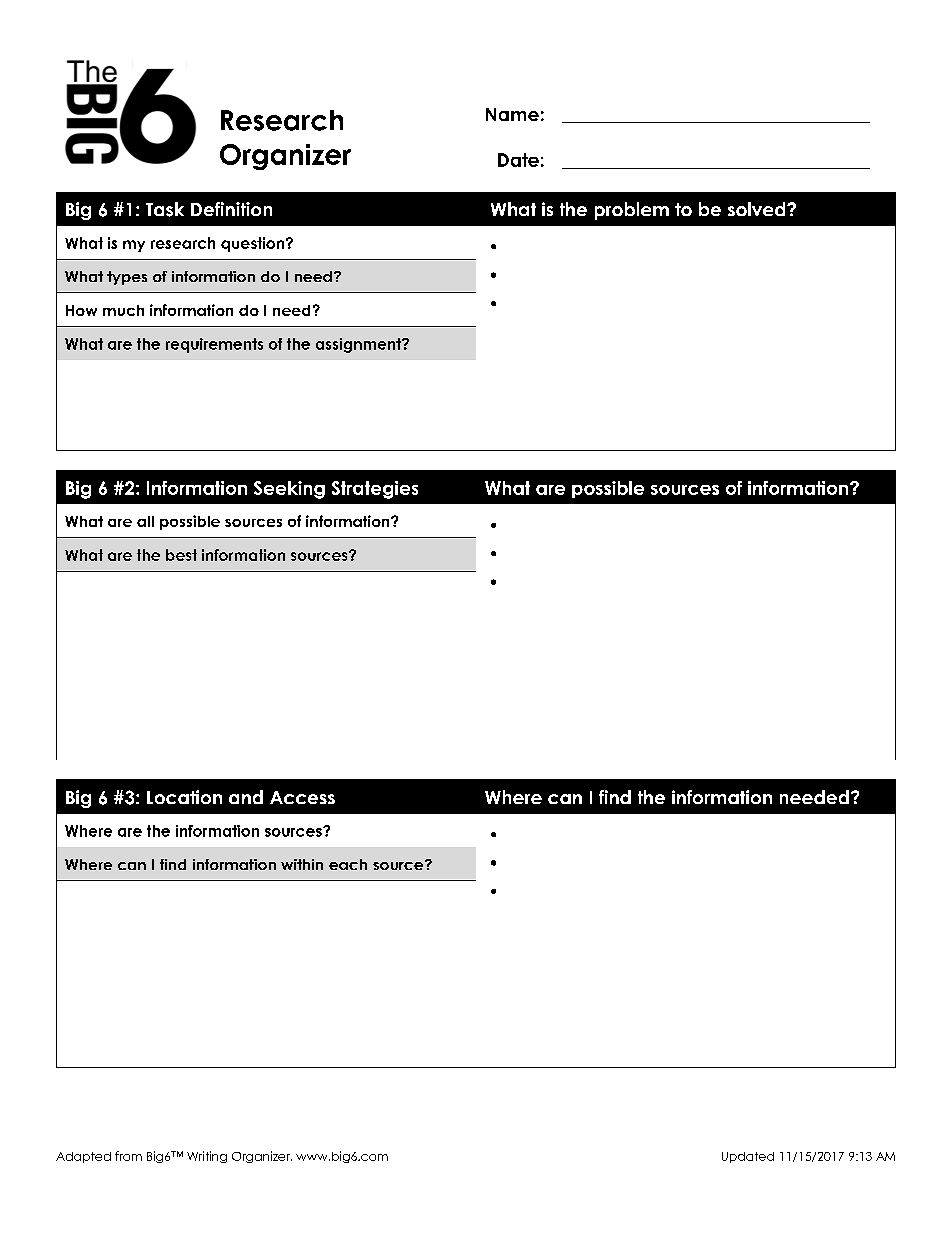 The width and height of the document is (952, 1233). Describe the element at coordinates (632, 211) in the document. I see `problem` at that location.
